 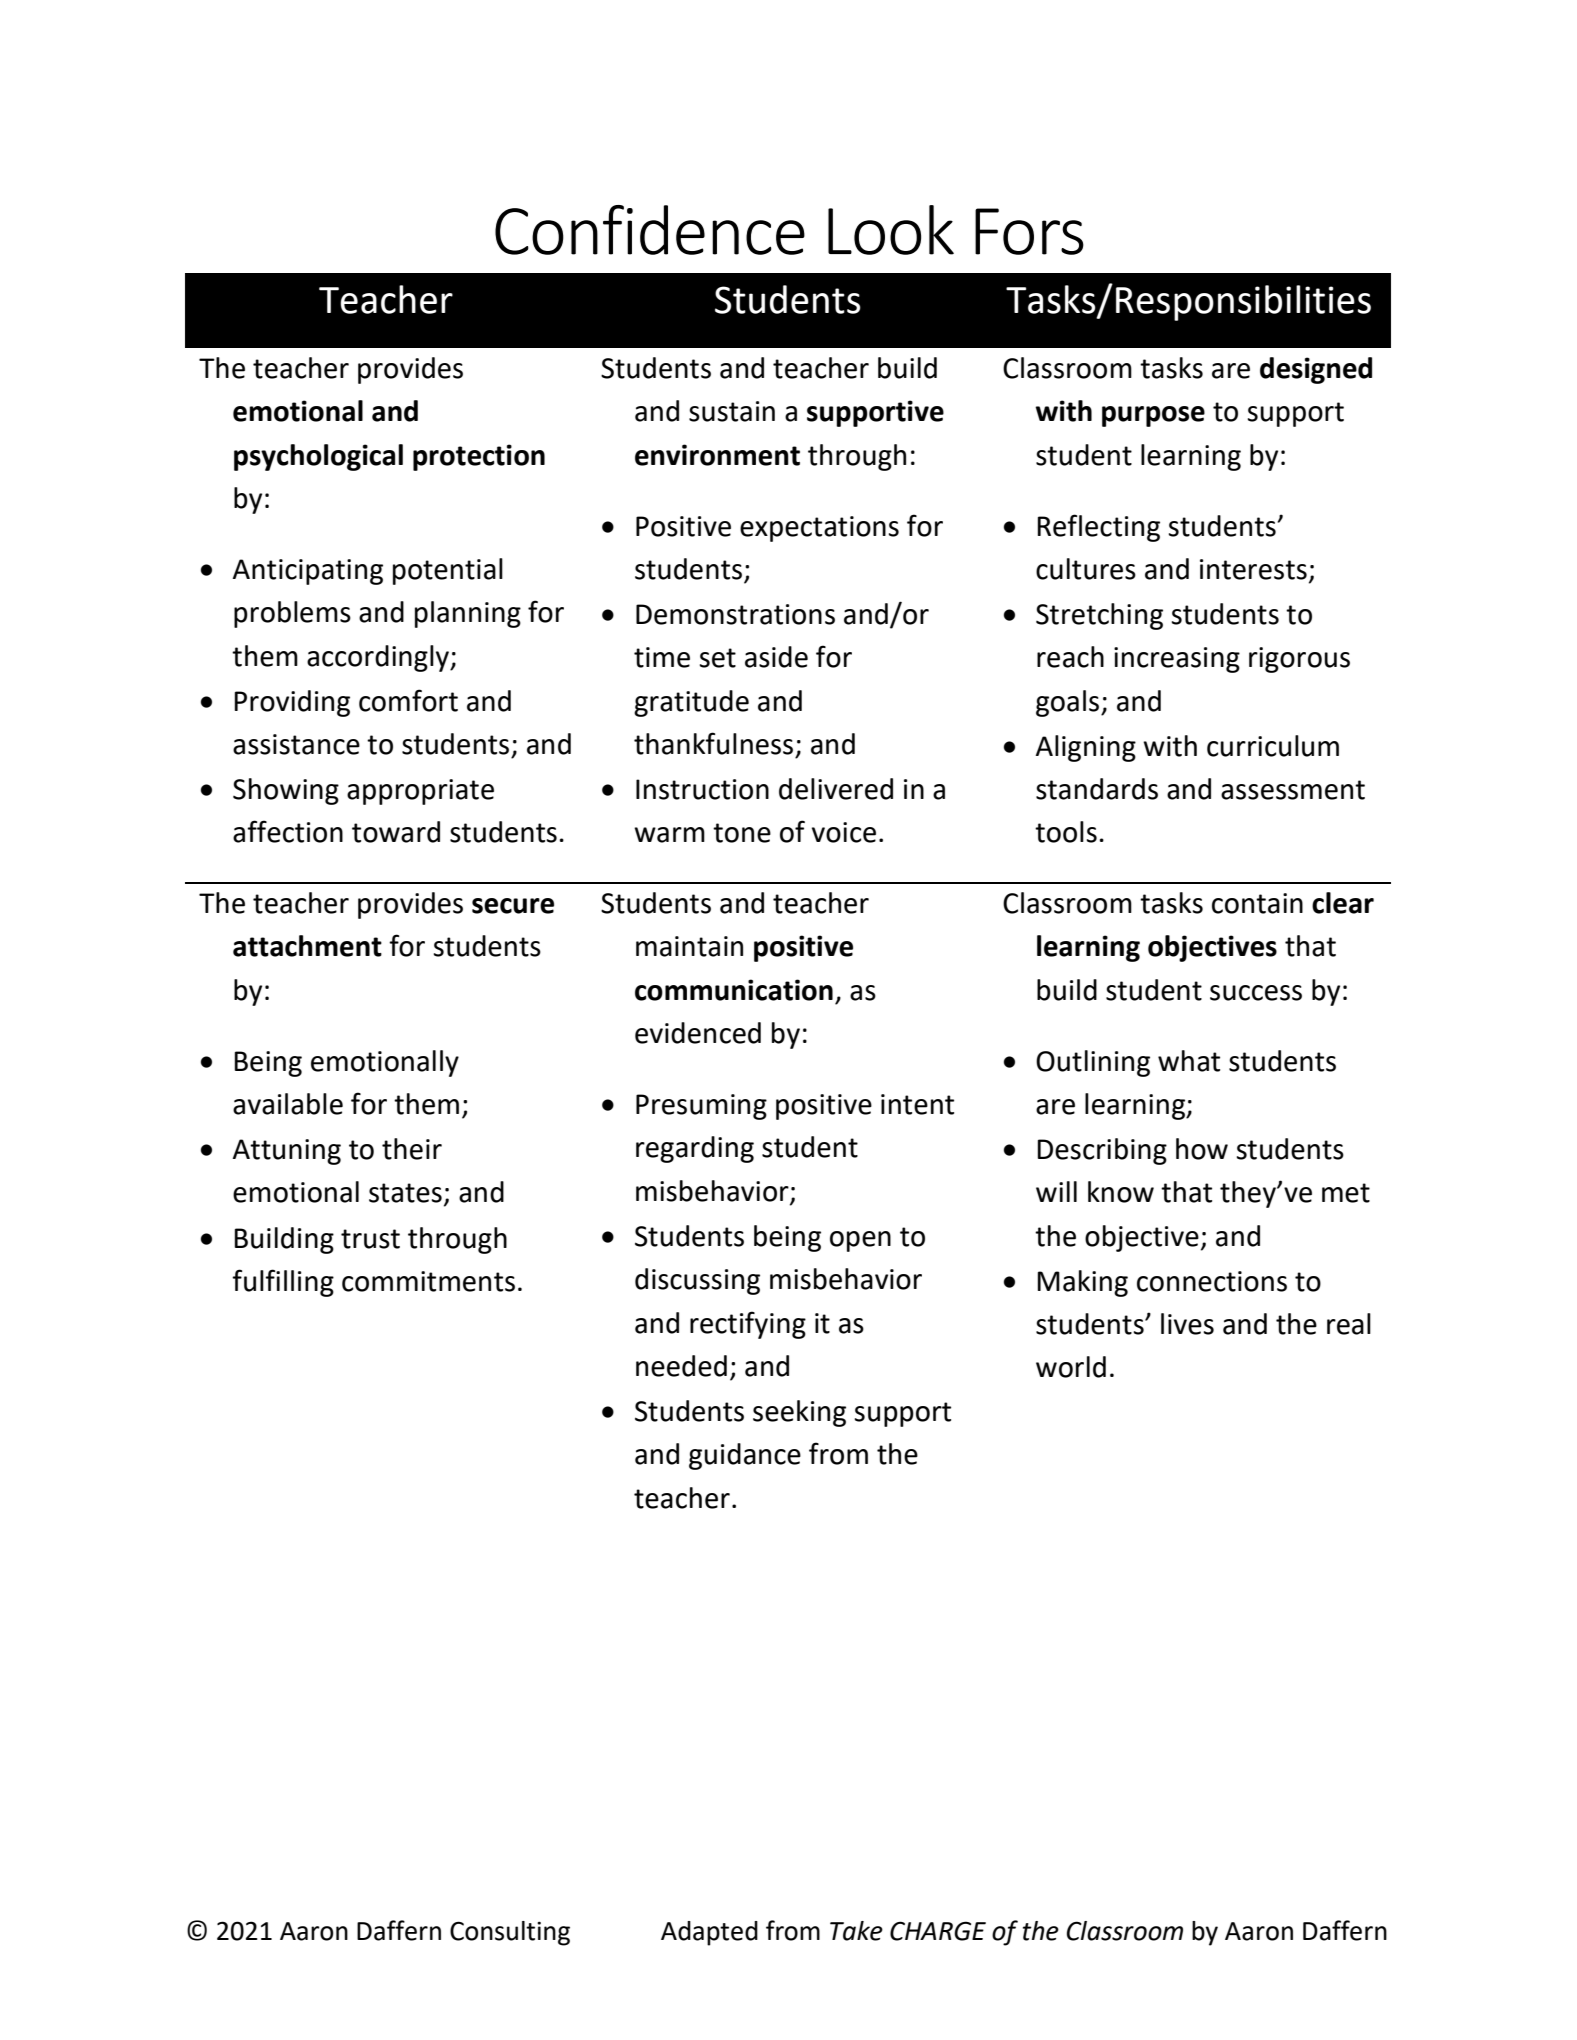 What do you see at coordinates (1189, 1061) in the screenshot?
I see `what` at bounding box center [1189, 1061].
